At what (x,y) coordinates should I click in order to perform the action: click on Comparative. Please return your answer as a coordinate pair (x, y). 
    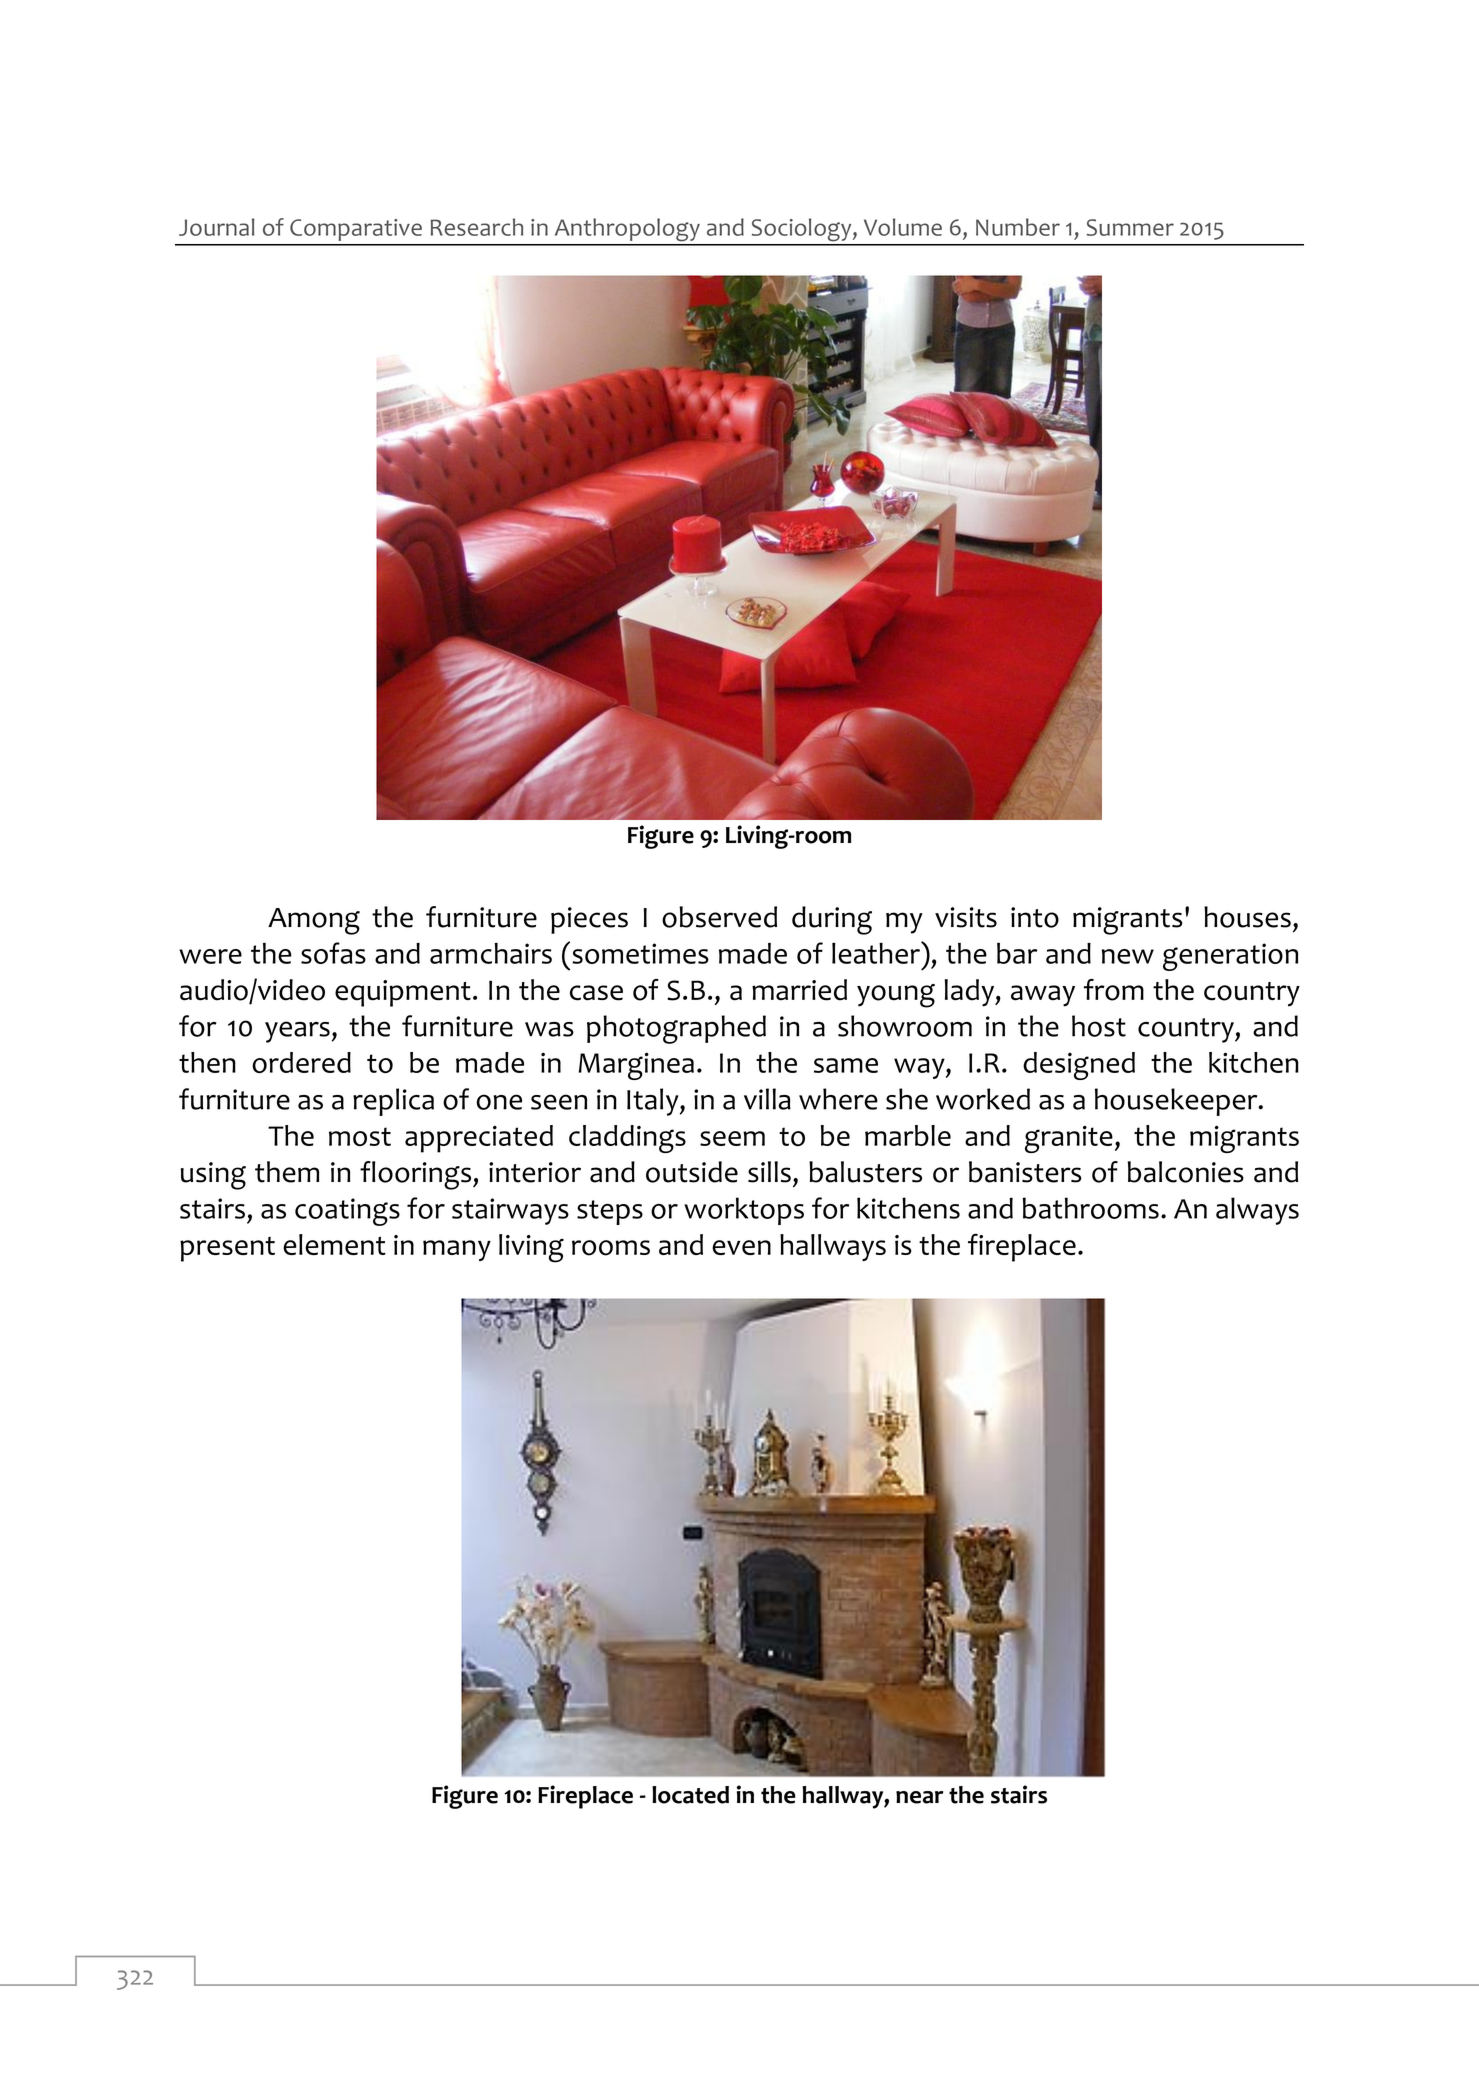
    Looking at the image, I should click on (356, 230).
